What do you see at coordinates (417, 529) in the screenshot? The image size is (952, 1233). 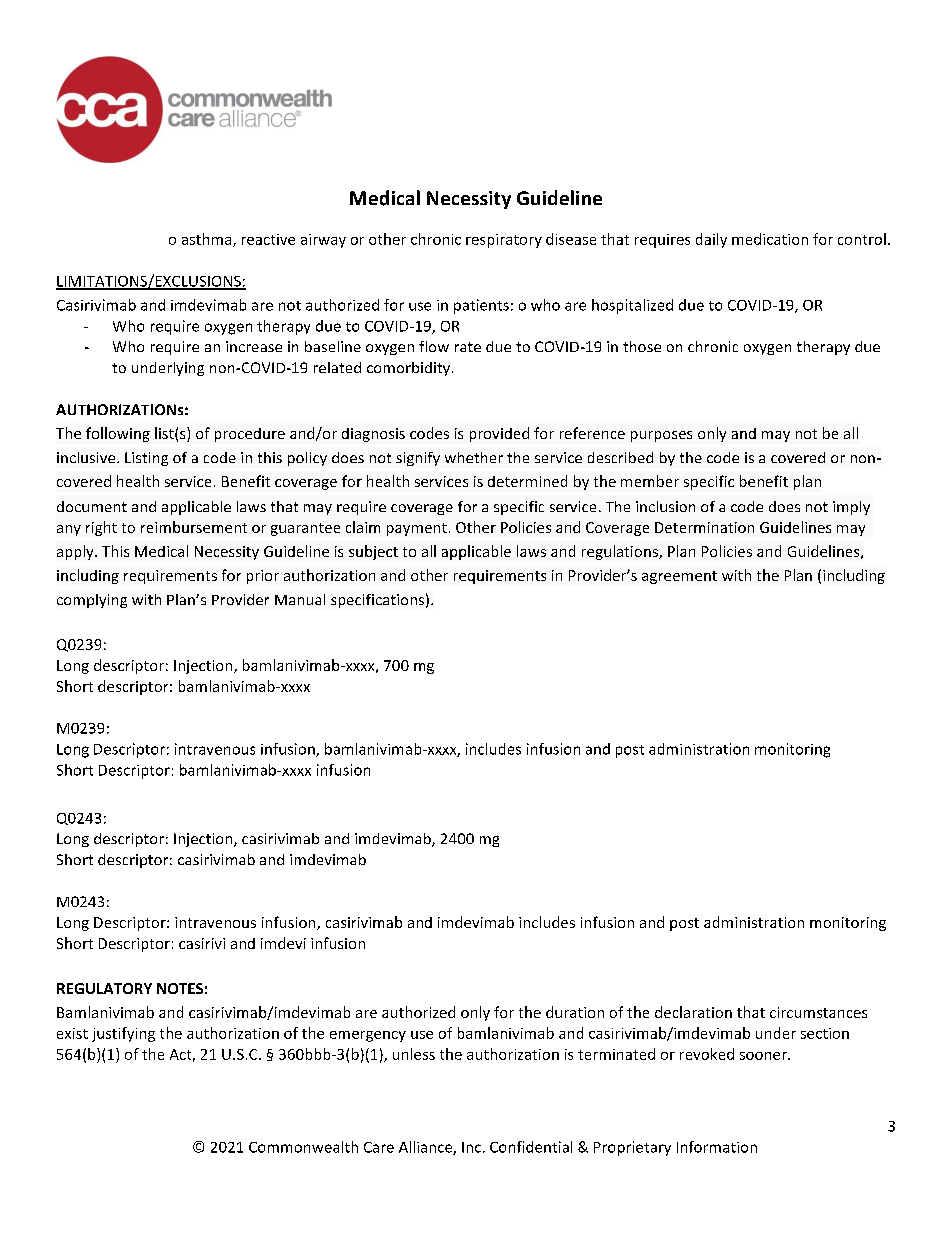 I see `payment` at bounding box center [417, 529].
